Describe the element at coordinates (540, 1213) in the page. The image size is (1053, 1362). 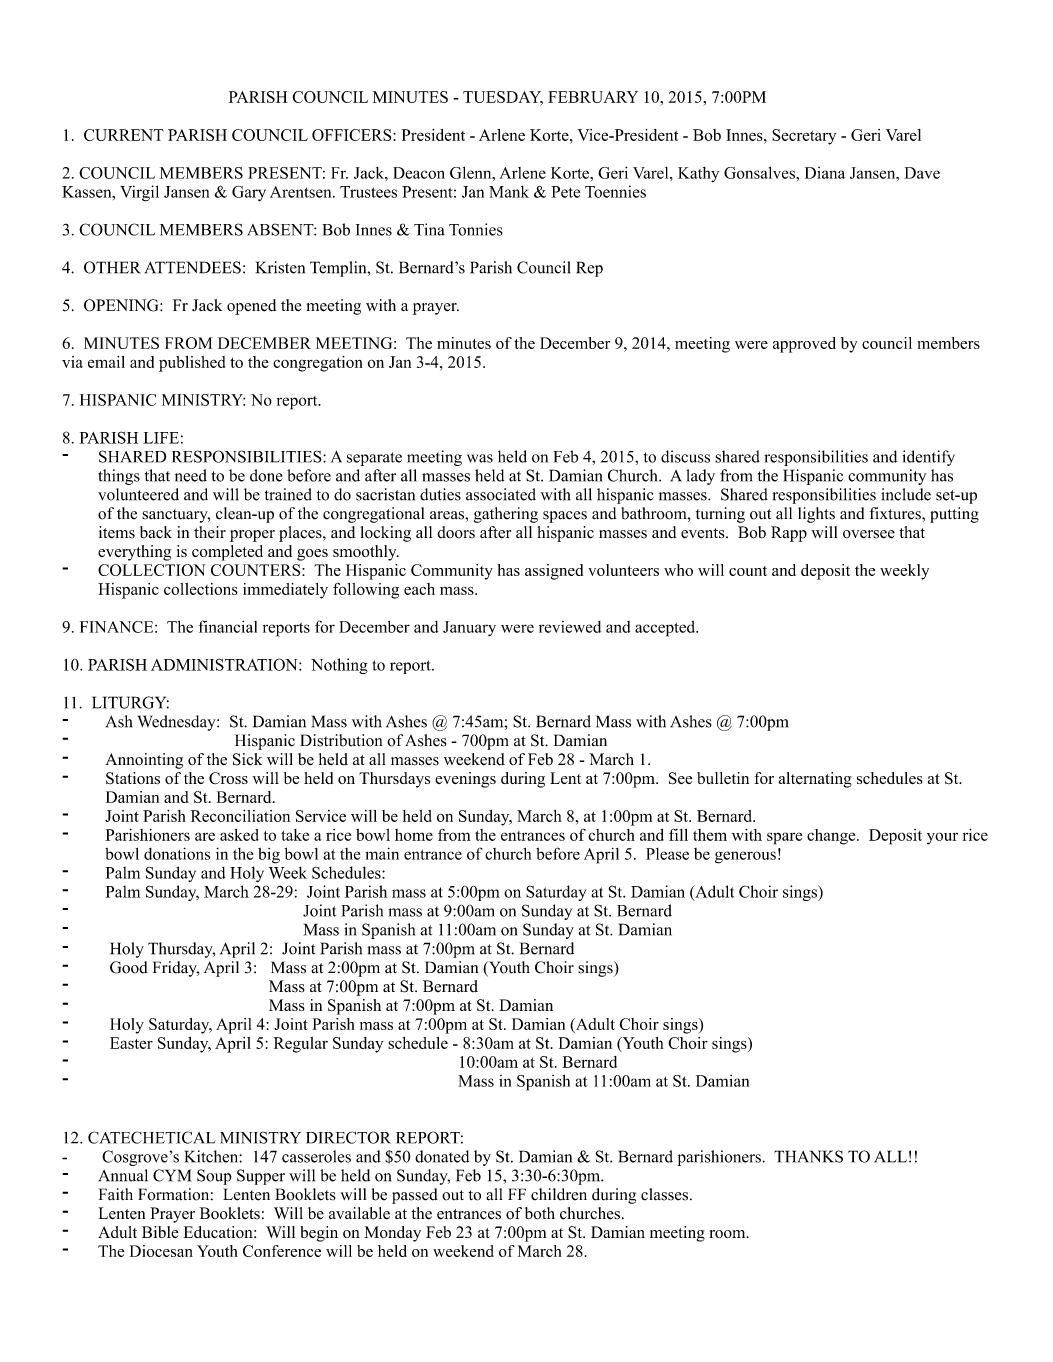
I see `both` at that location.
